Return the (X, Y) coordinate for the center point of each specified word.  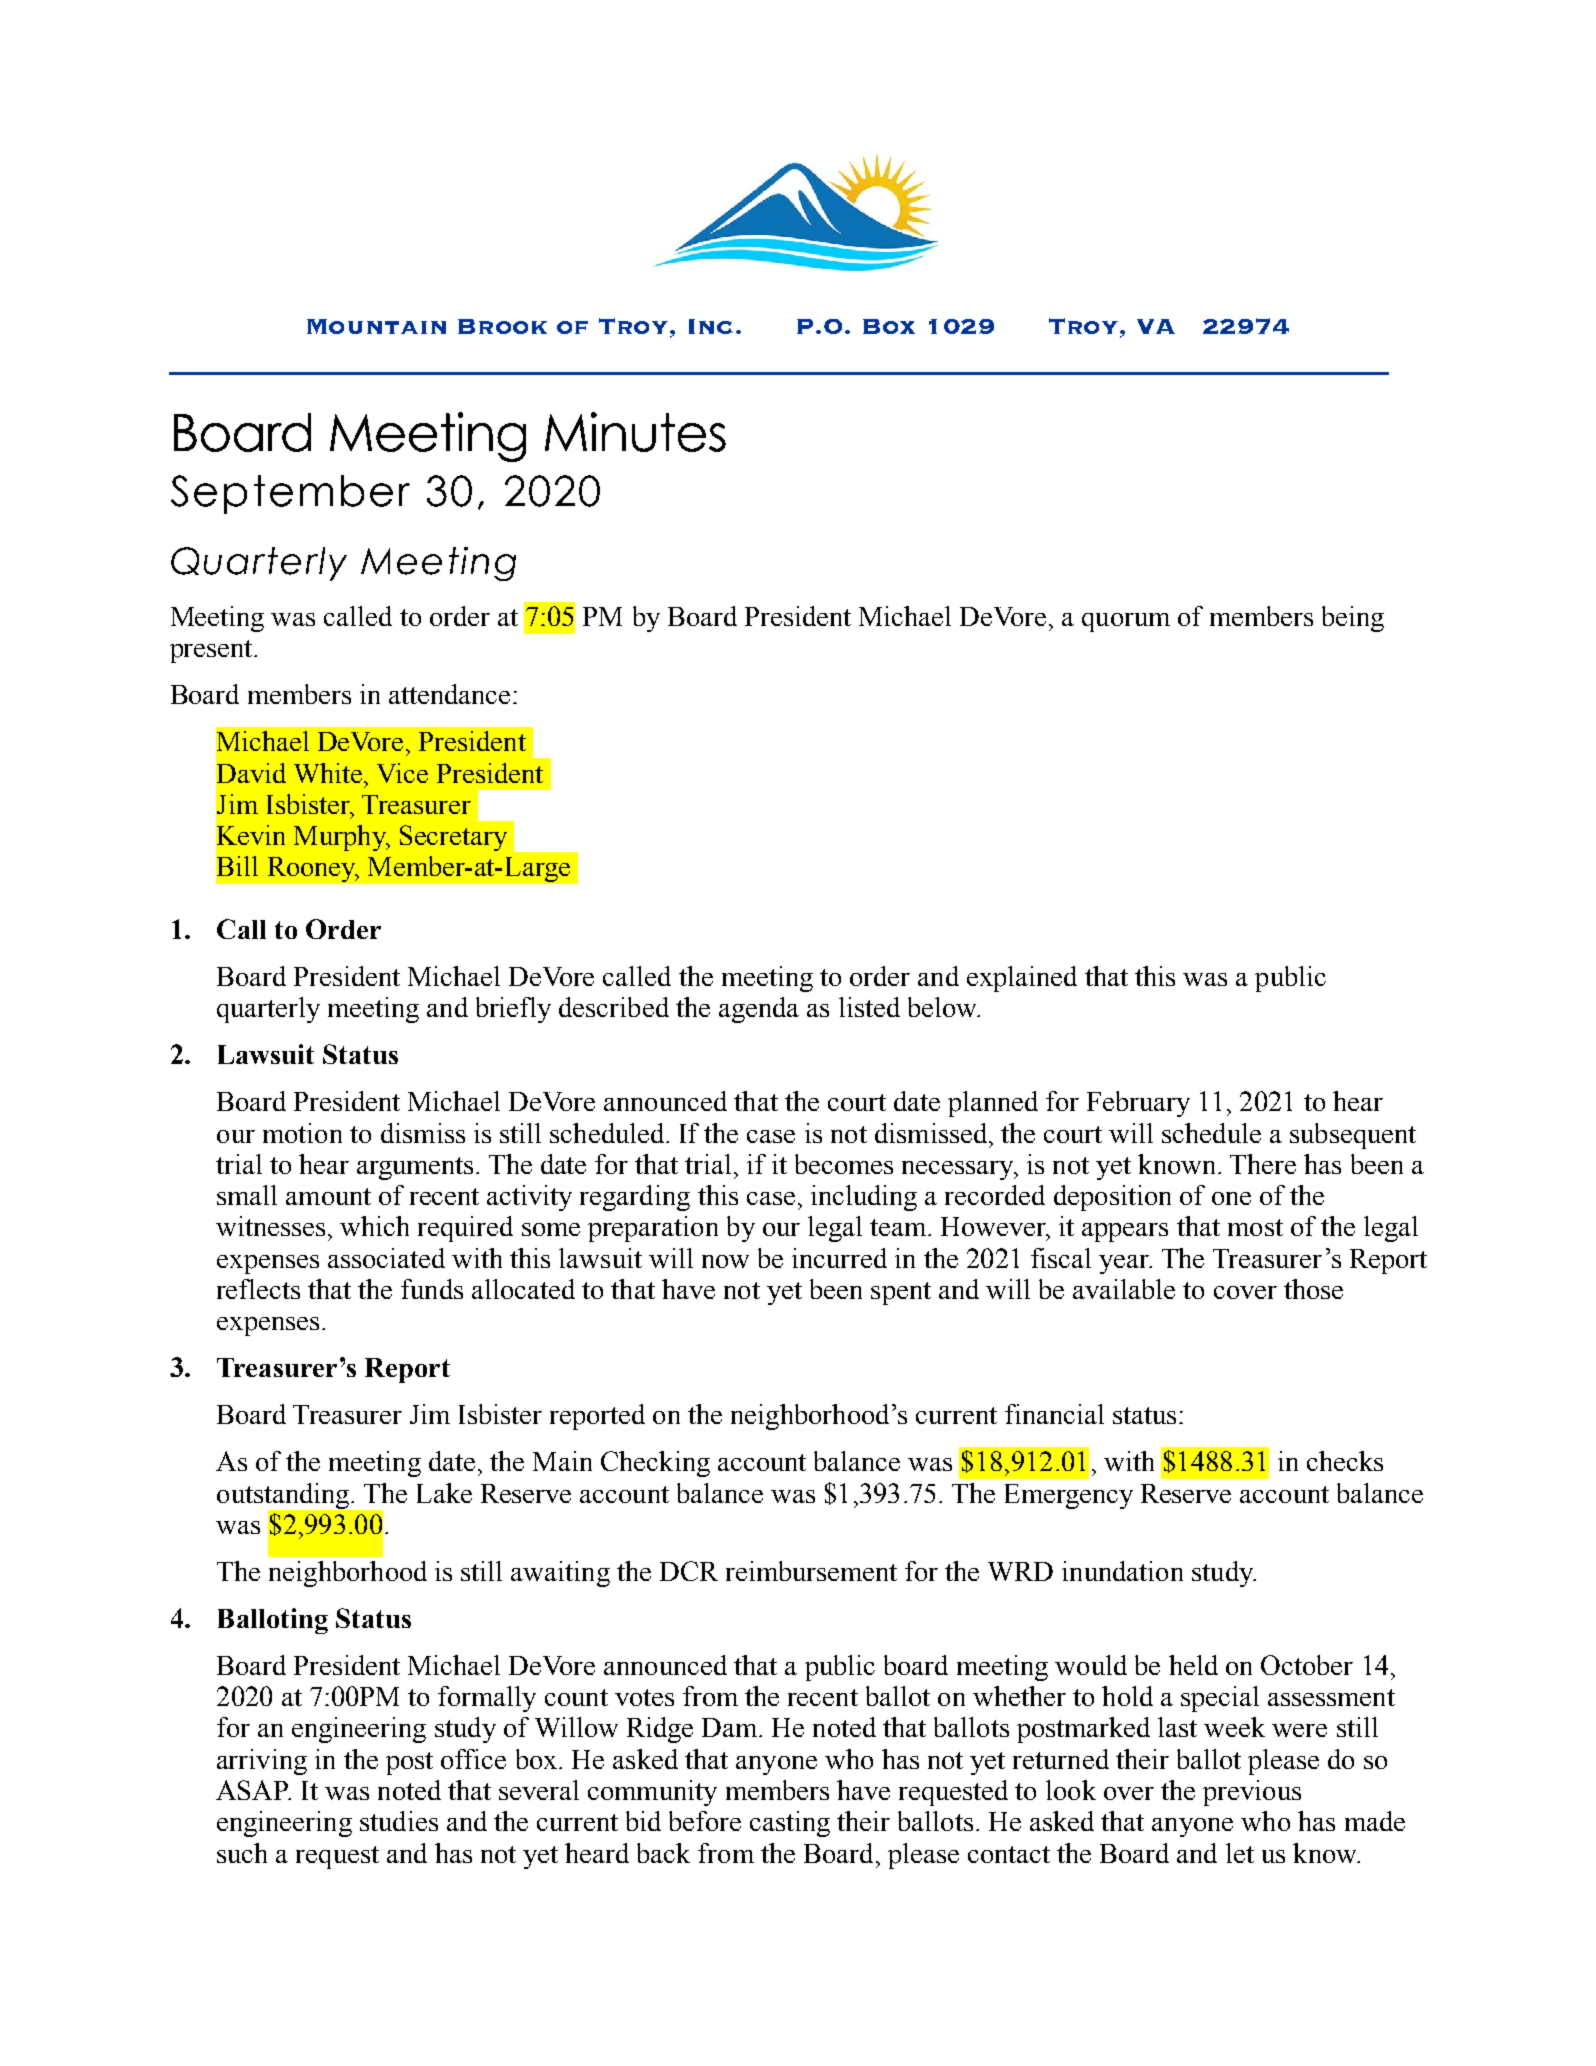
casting (790, 1824)
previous (1252, 1793)
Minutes (635, 432)
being (1353, 619)
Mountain (376, 326)
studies (399, 1821)
